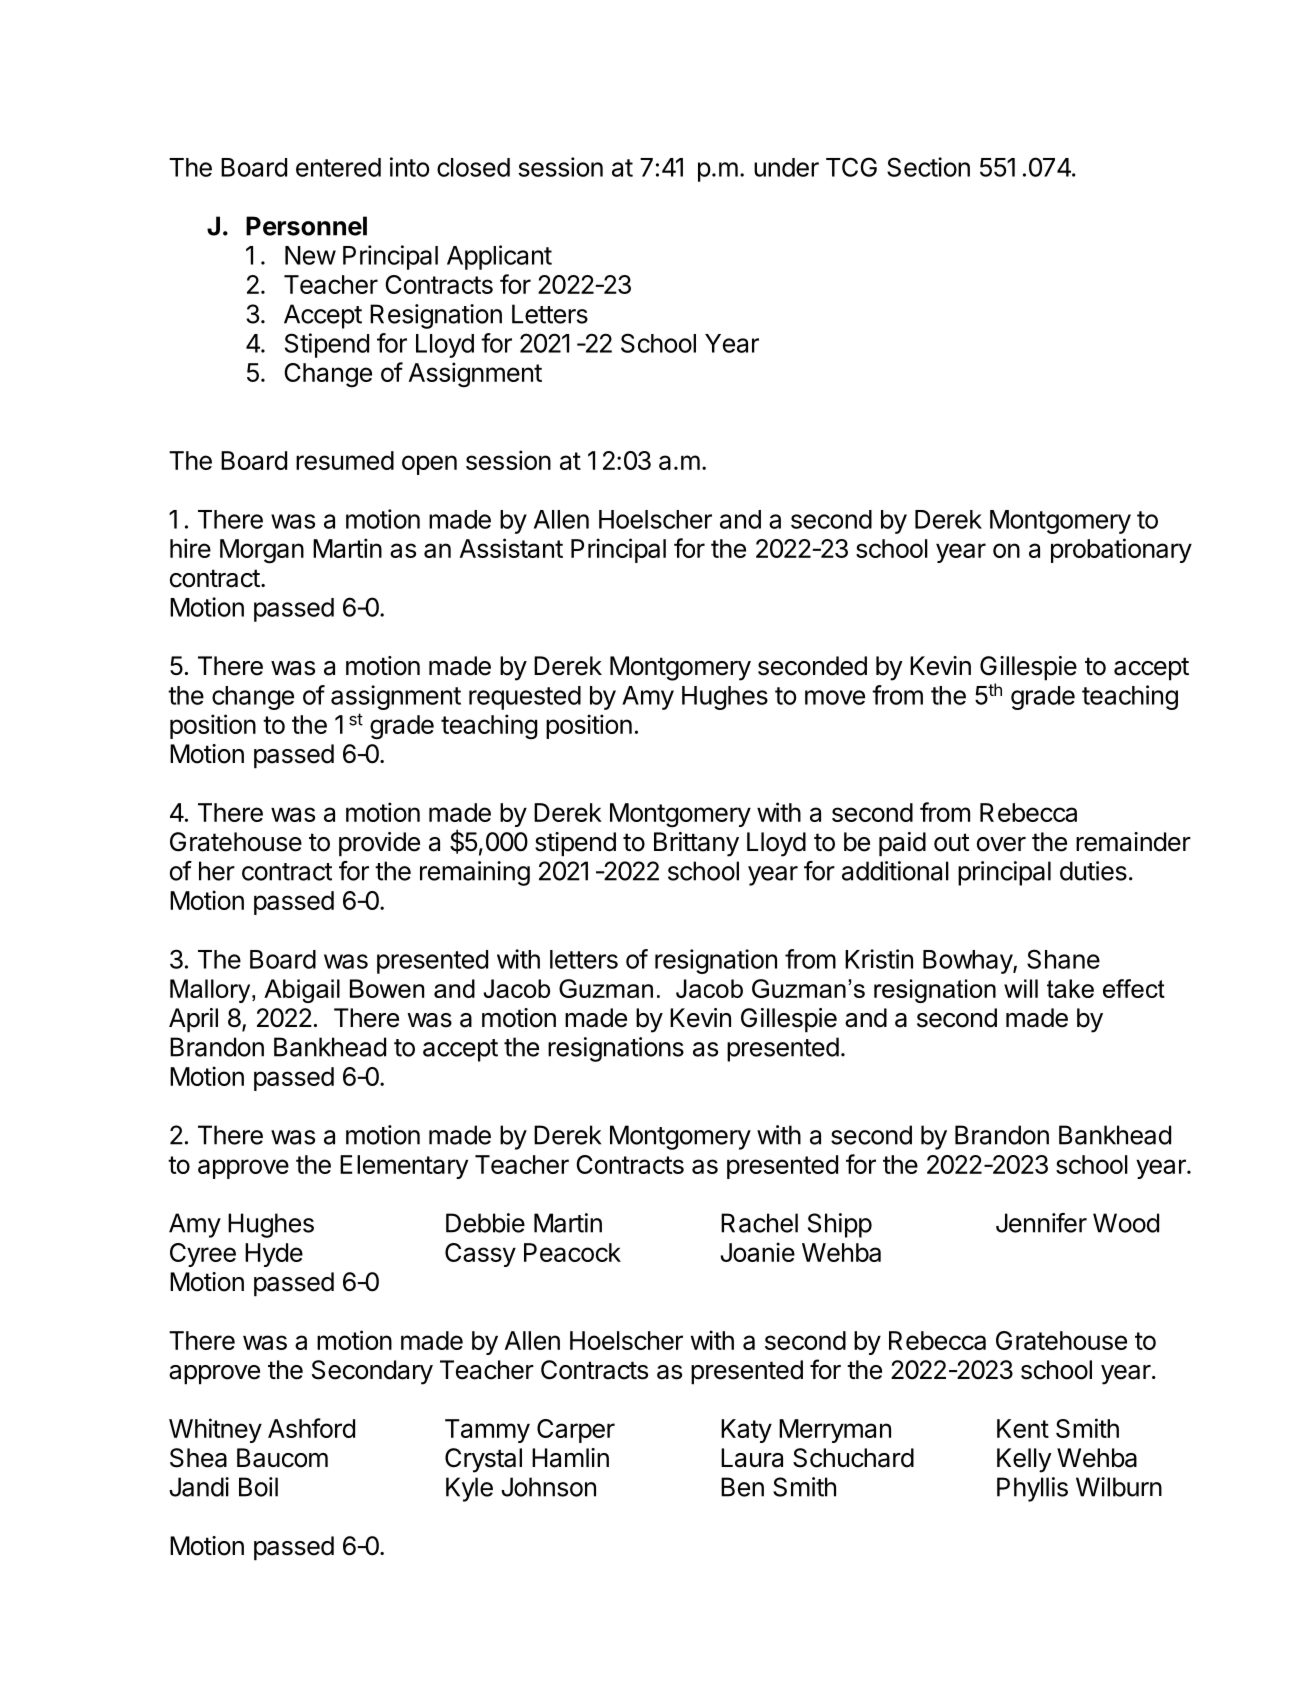  I want to click on Section, so click(928, 167).
